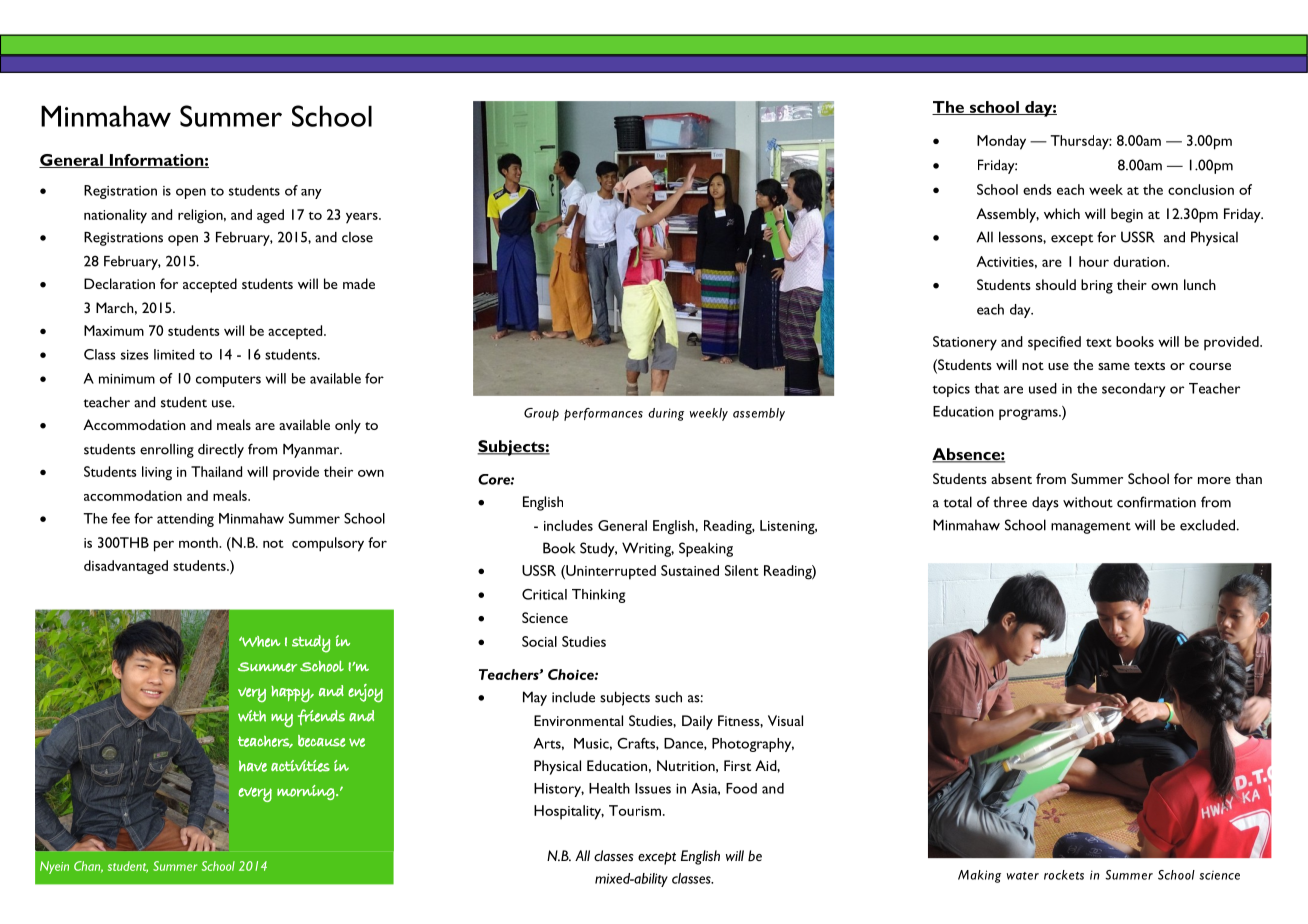 The image size is (1308, 924). Describe the element at coordinates (636, 810) in the screenshot. I see `Tourism` at that location.
